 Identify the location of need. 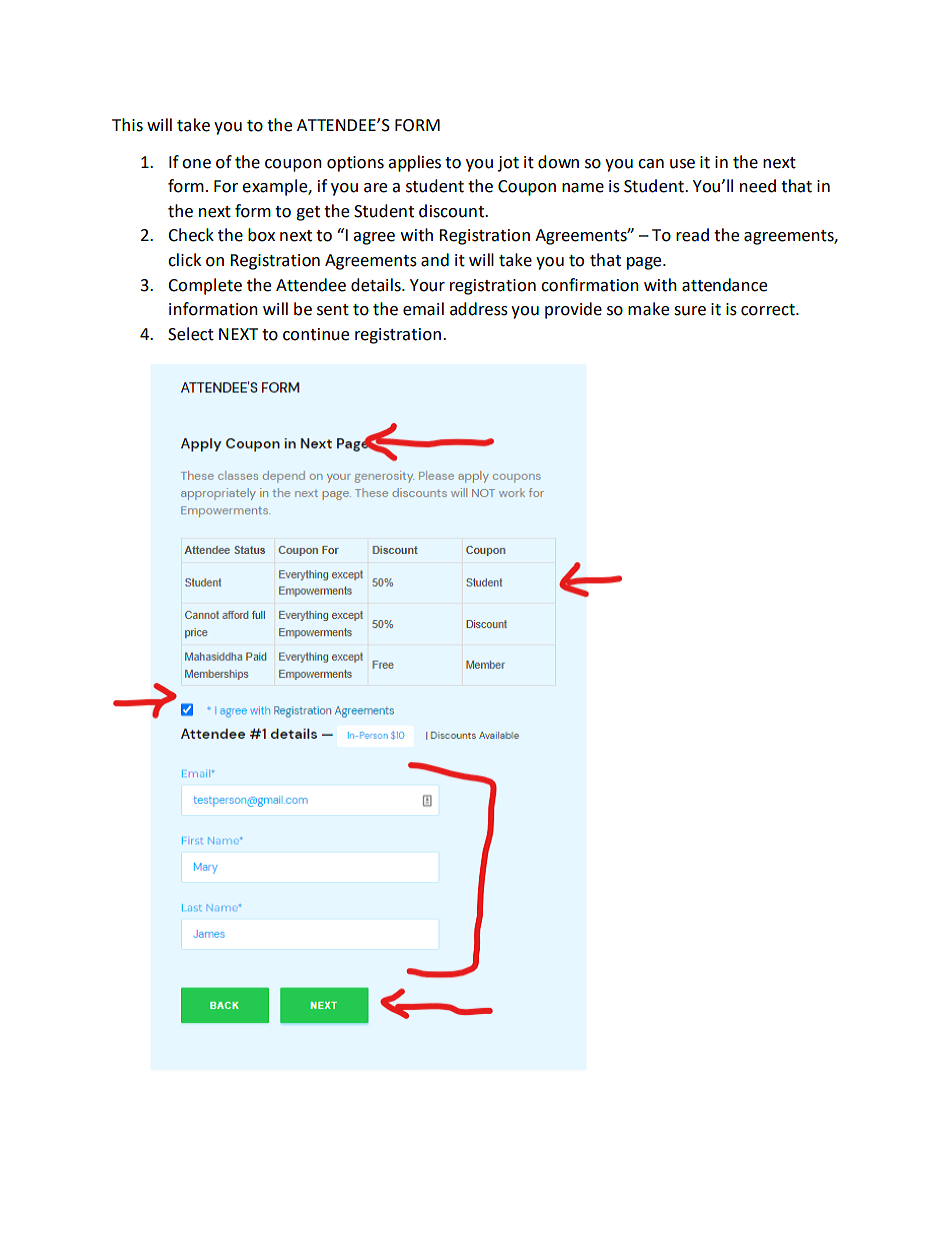
(758, 186).
